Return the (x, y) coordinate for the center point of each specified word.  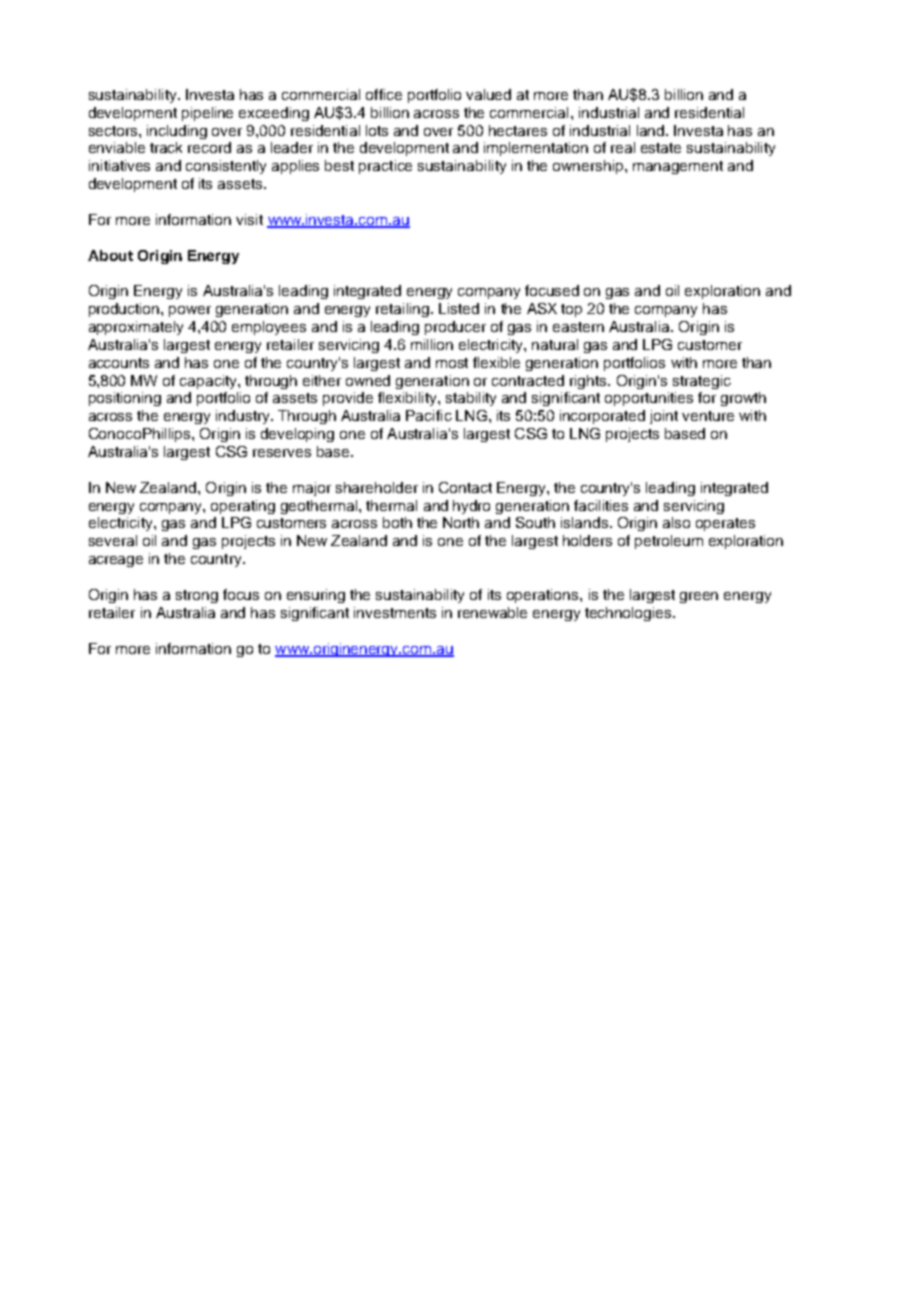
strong (197, 596)
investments (395, 612)
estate (661, 148)
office (384, 94)
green (699, 597)
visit (249, 219)
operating (243, 507)
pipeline (207, 114)
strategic (702, 382)
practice (385, 167)
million (432, 344)
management (678, 167)
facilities (601, 505)
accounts (119, 363)
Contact (465, 487)
